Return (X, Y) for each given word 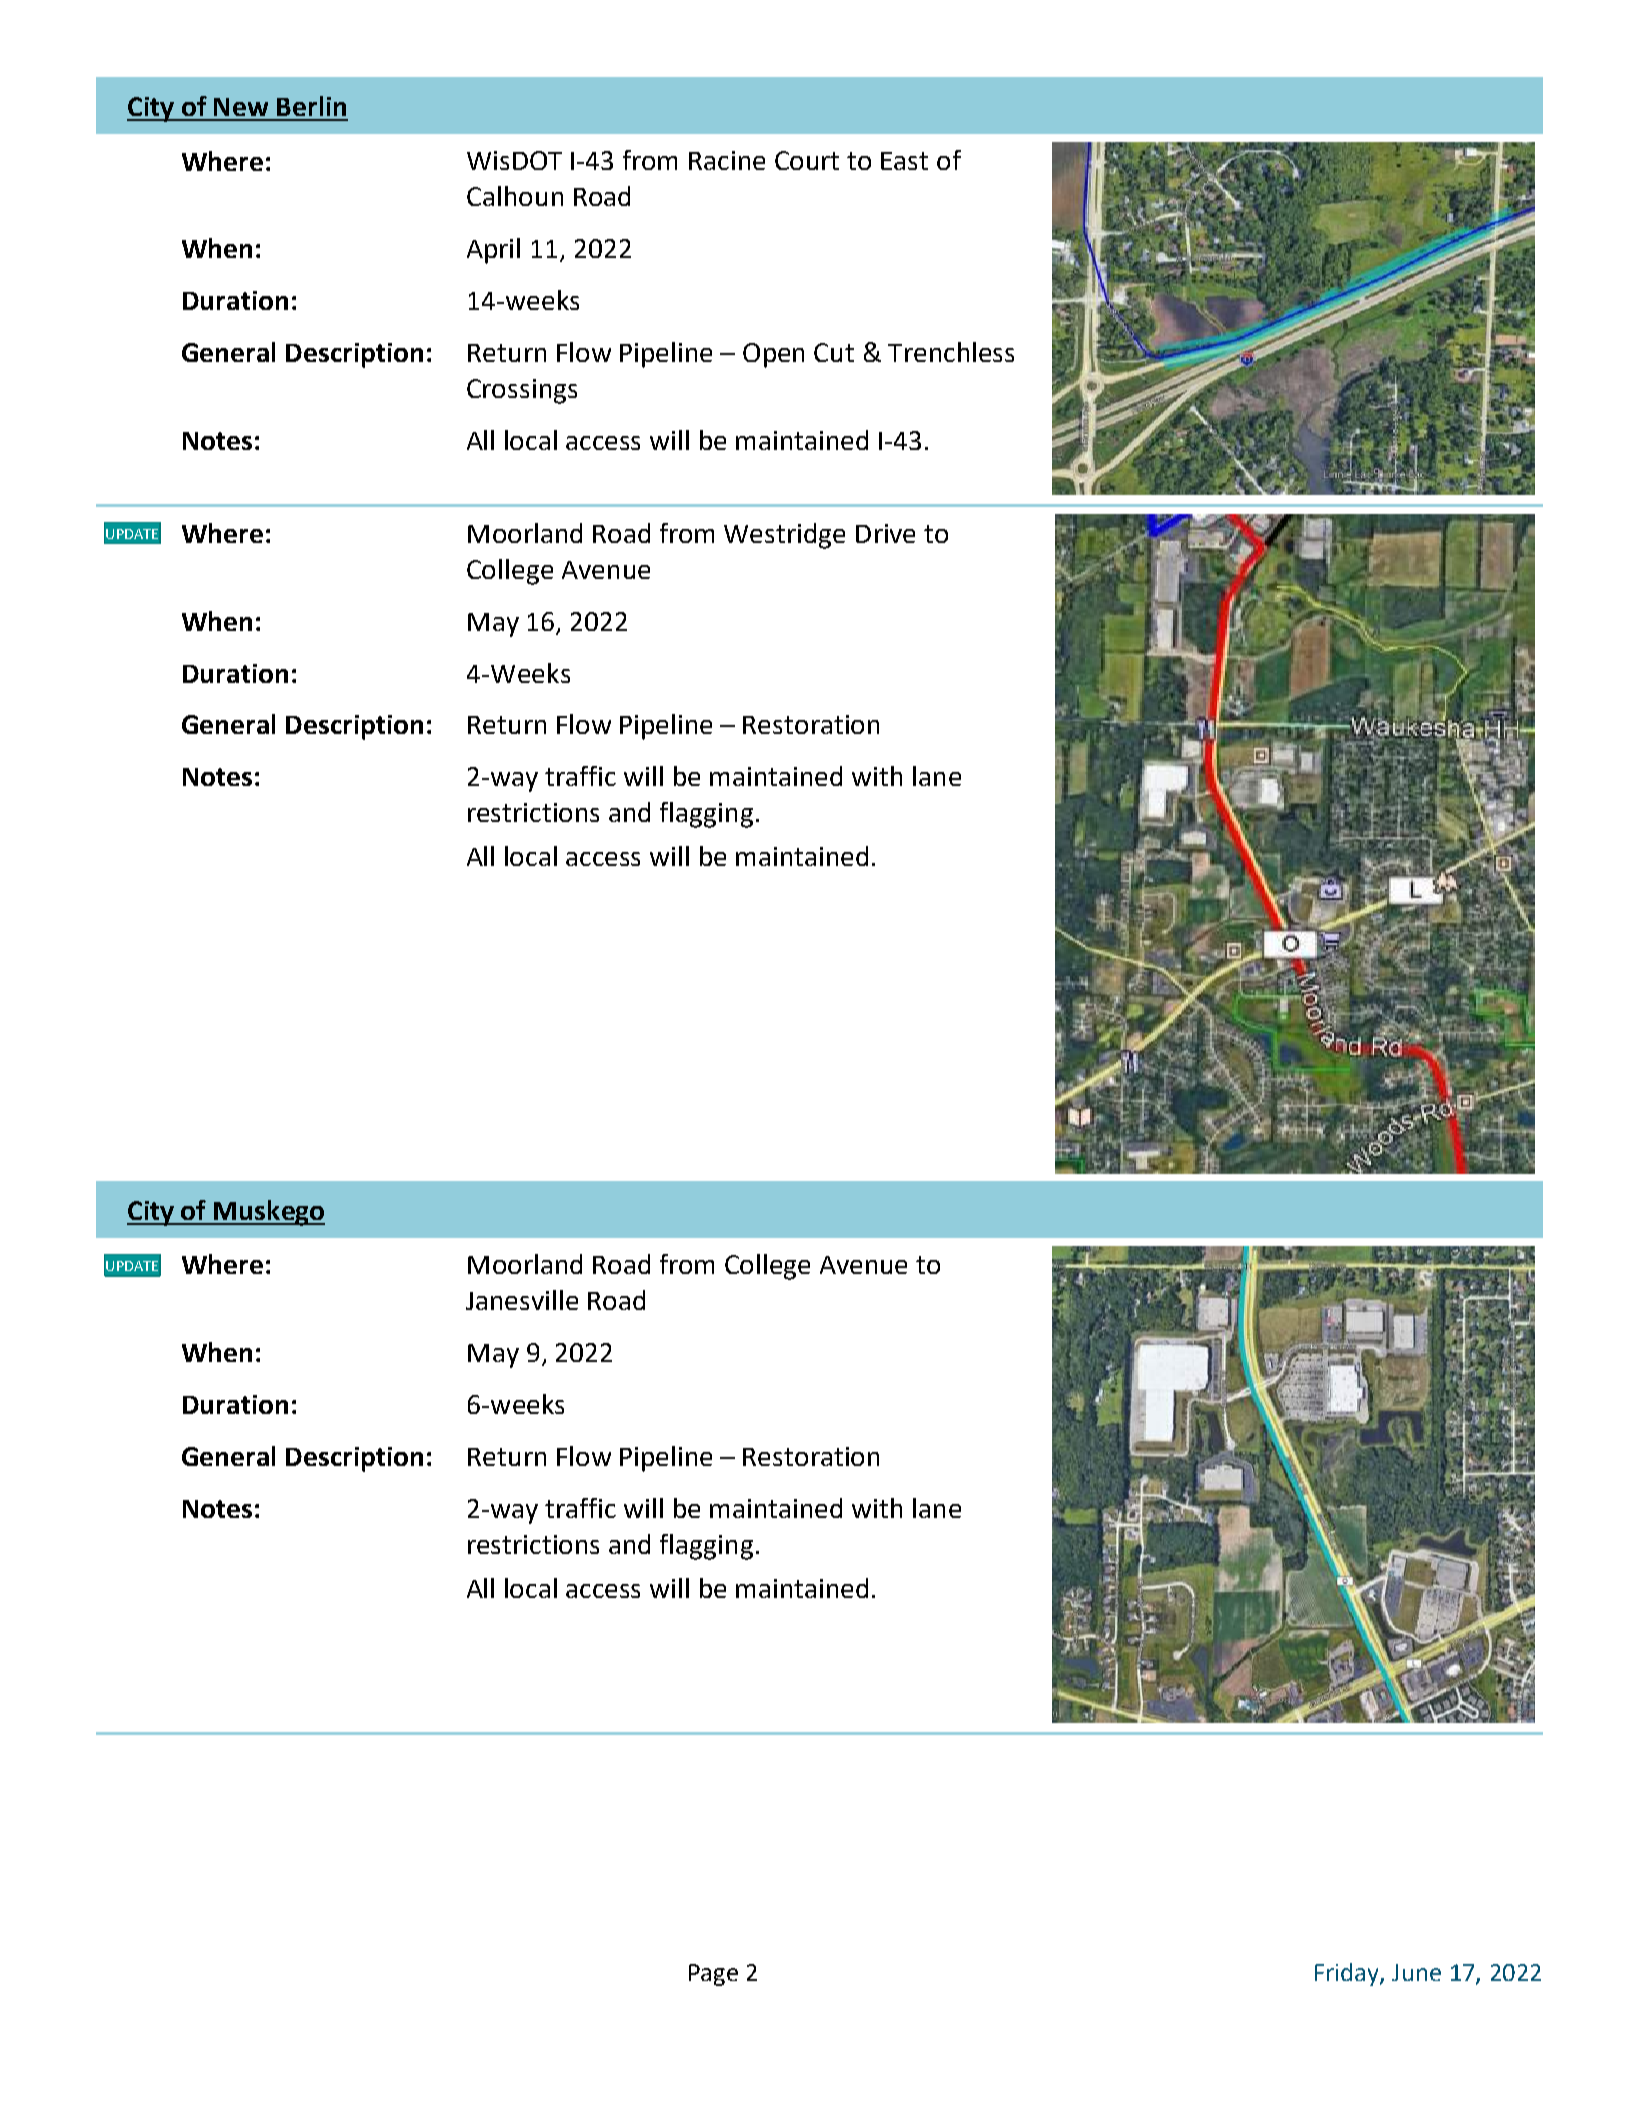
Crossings (522, 391)
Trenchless (951, 352)
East (904, 161)
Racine (727, 160)
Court (807, 160)
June (1416, 1972)
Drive (885, 533)
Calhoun (515, 196)
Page (713, 1975)
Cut (834, 352)
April (493, 251)
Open (773, 355)
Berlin (311, 106)
